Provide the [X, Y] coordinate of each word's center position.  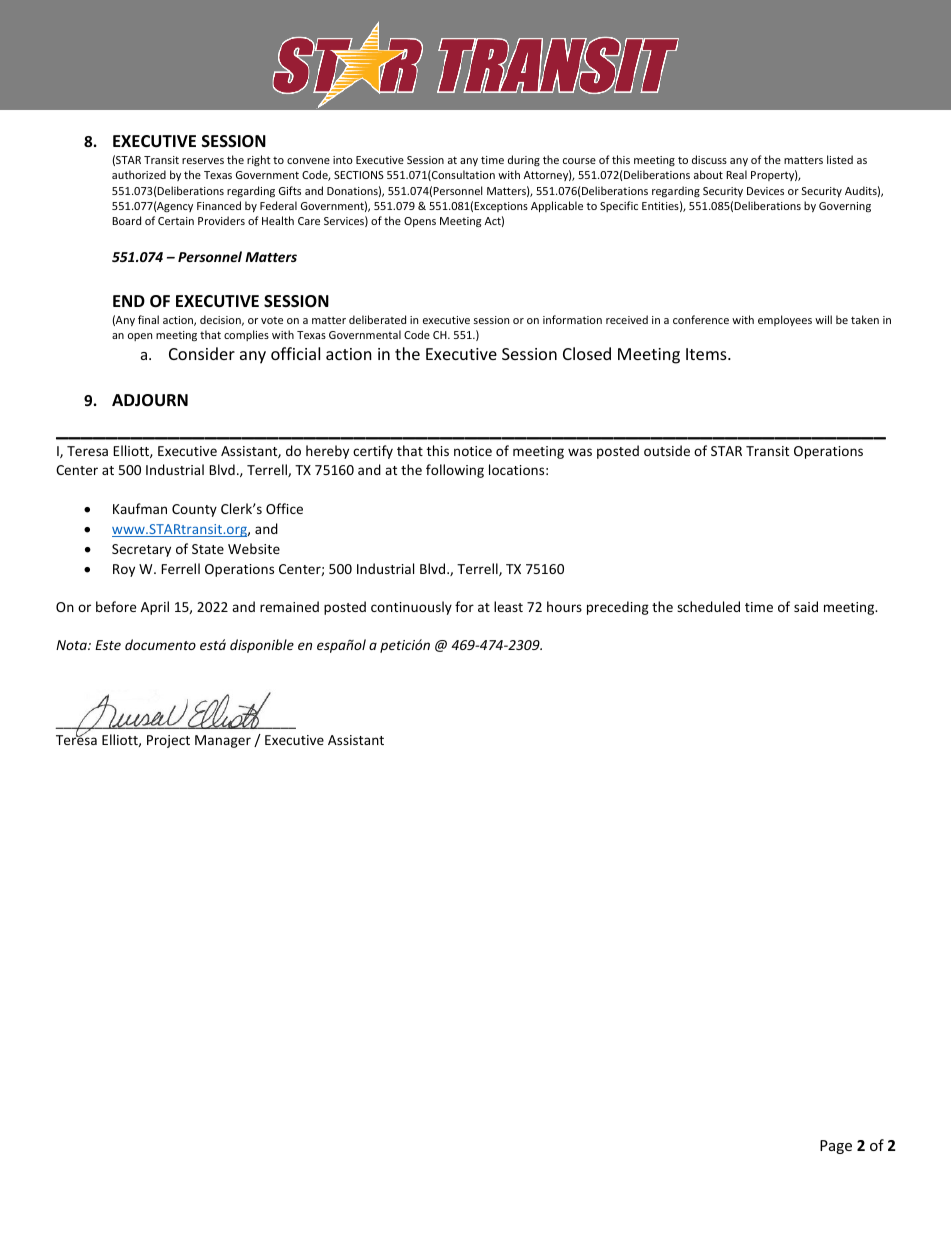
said [806, 606]
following [455, 471]
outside [667, 450]
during [524, 160]
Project [168, 741]
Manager [223, 741]
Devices [765, 191]
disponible [262, 646]
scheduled [708, 606]
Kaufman [140, 508]
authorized [139, 174]
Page [836, 1147]
